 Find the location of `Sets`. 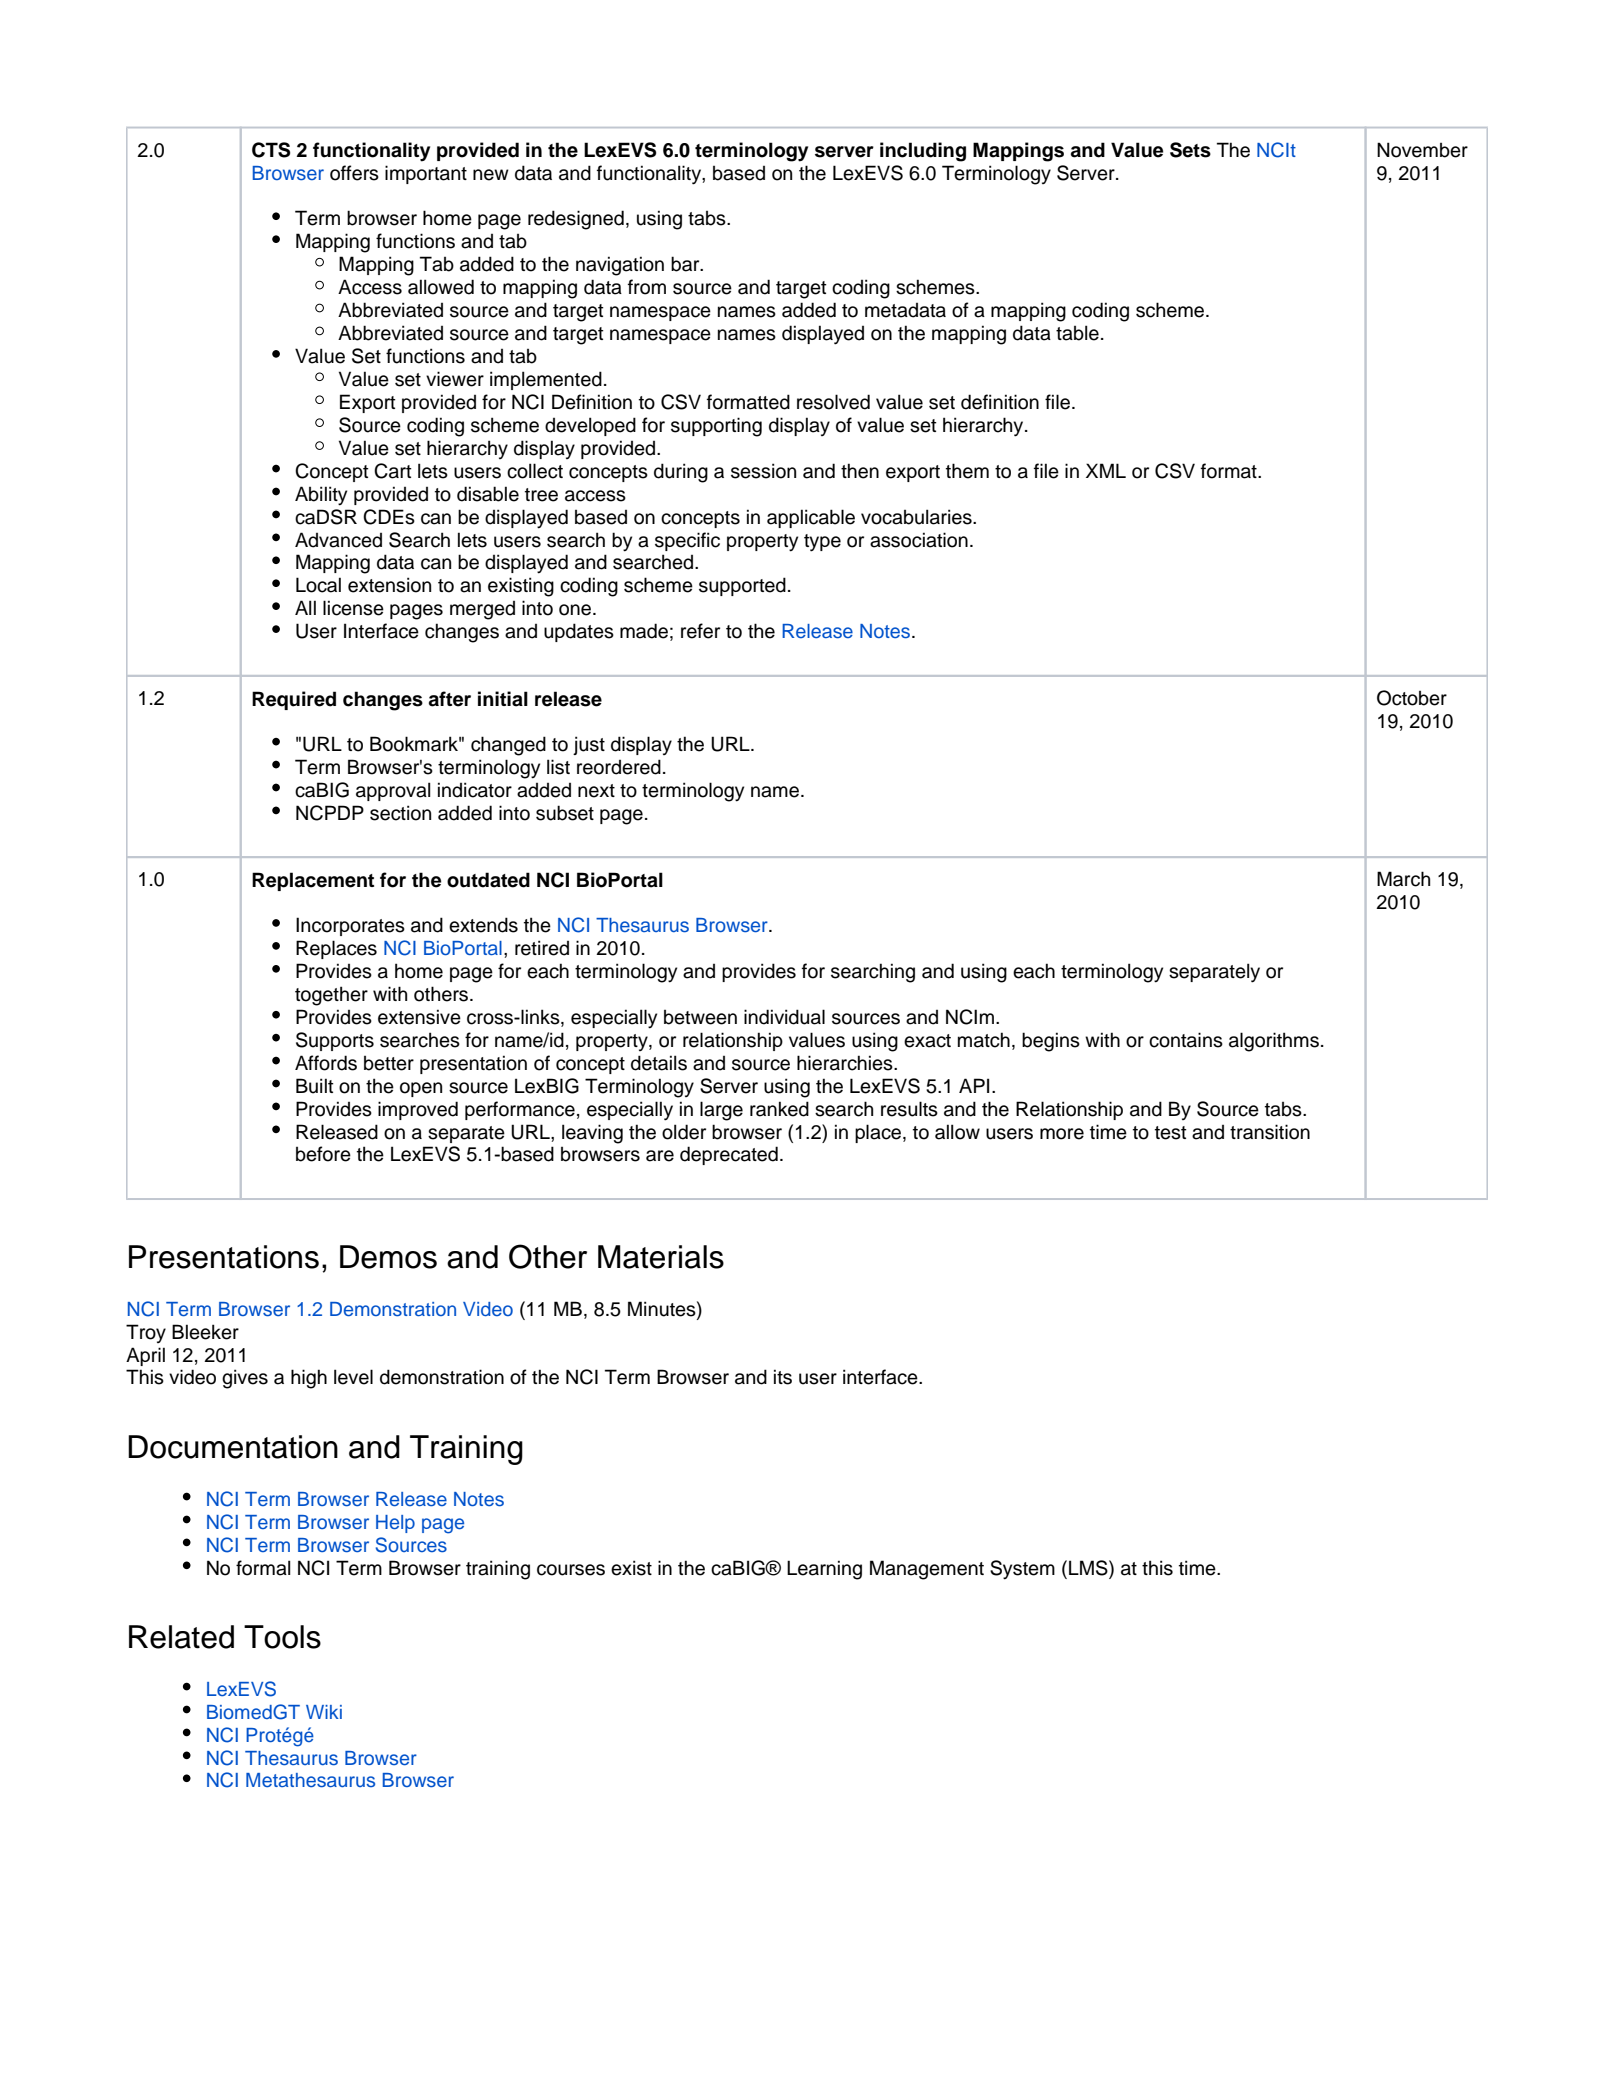

Sets is located at coordinates (1190, 150).
